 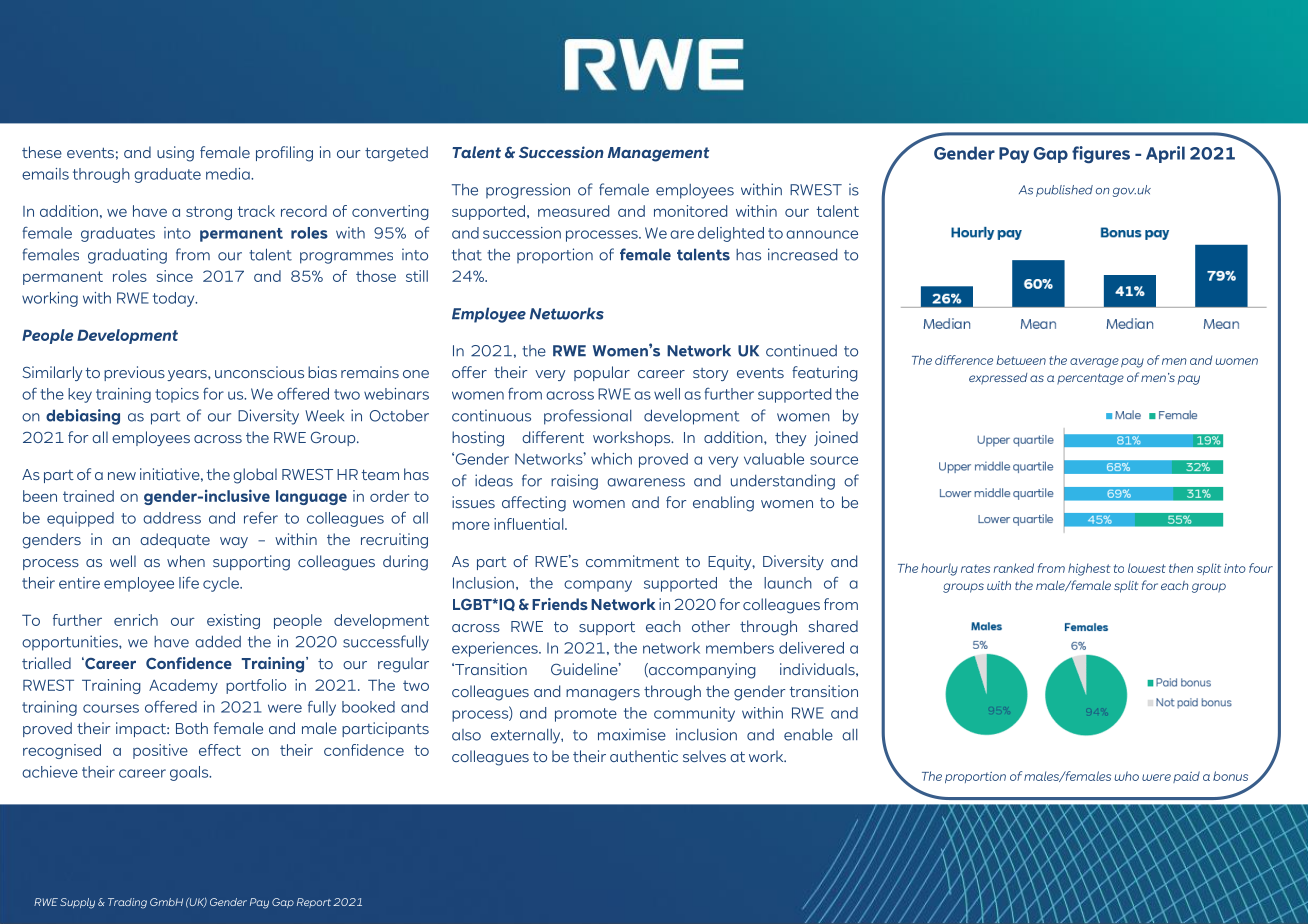 What do you see at coordinates (183, 686) in the screenshot?
I see `Academy` at bounding box center [183, 686].
